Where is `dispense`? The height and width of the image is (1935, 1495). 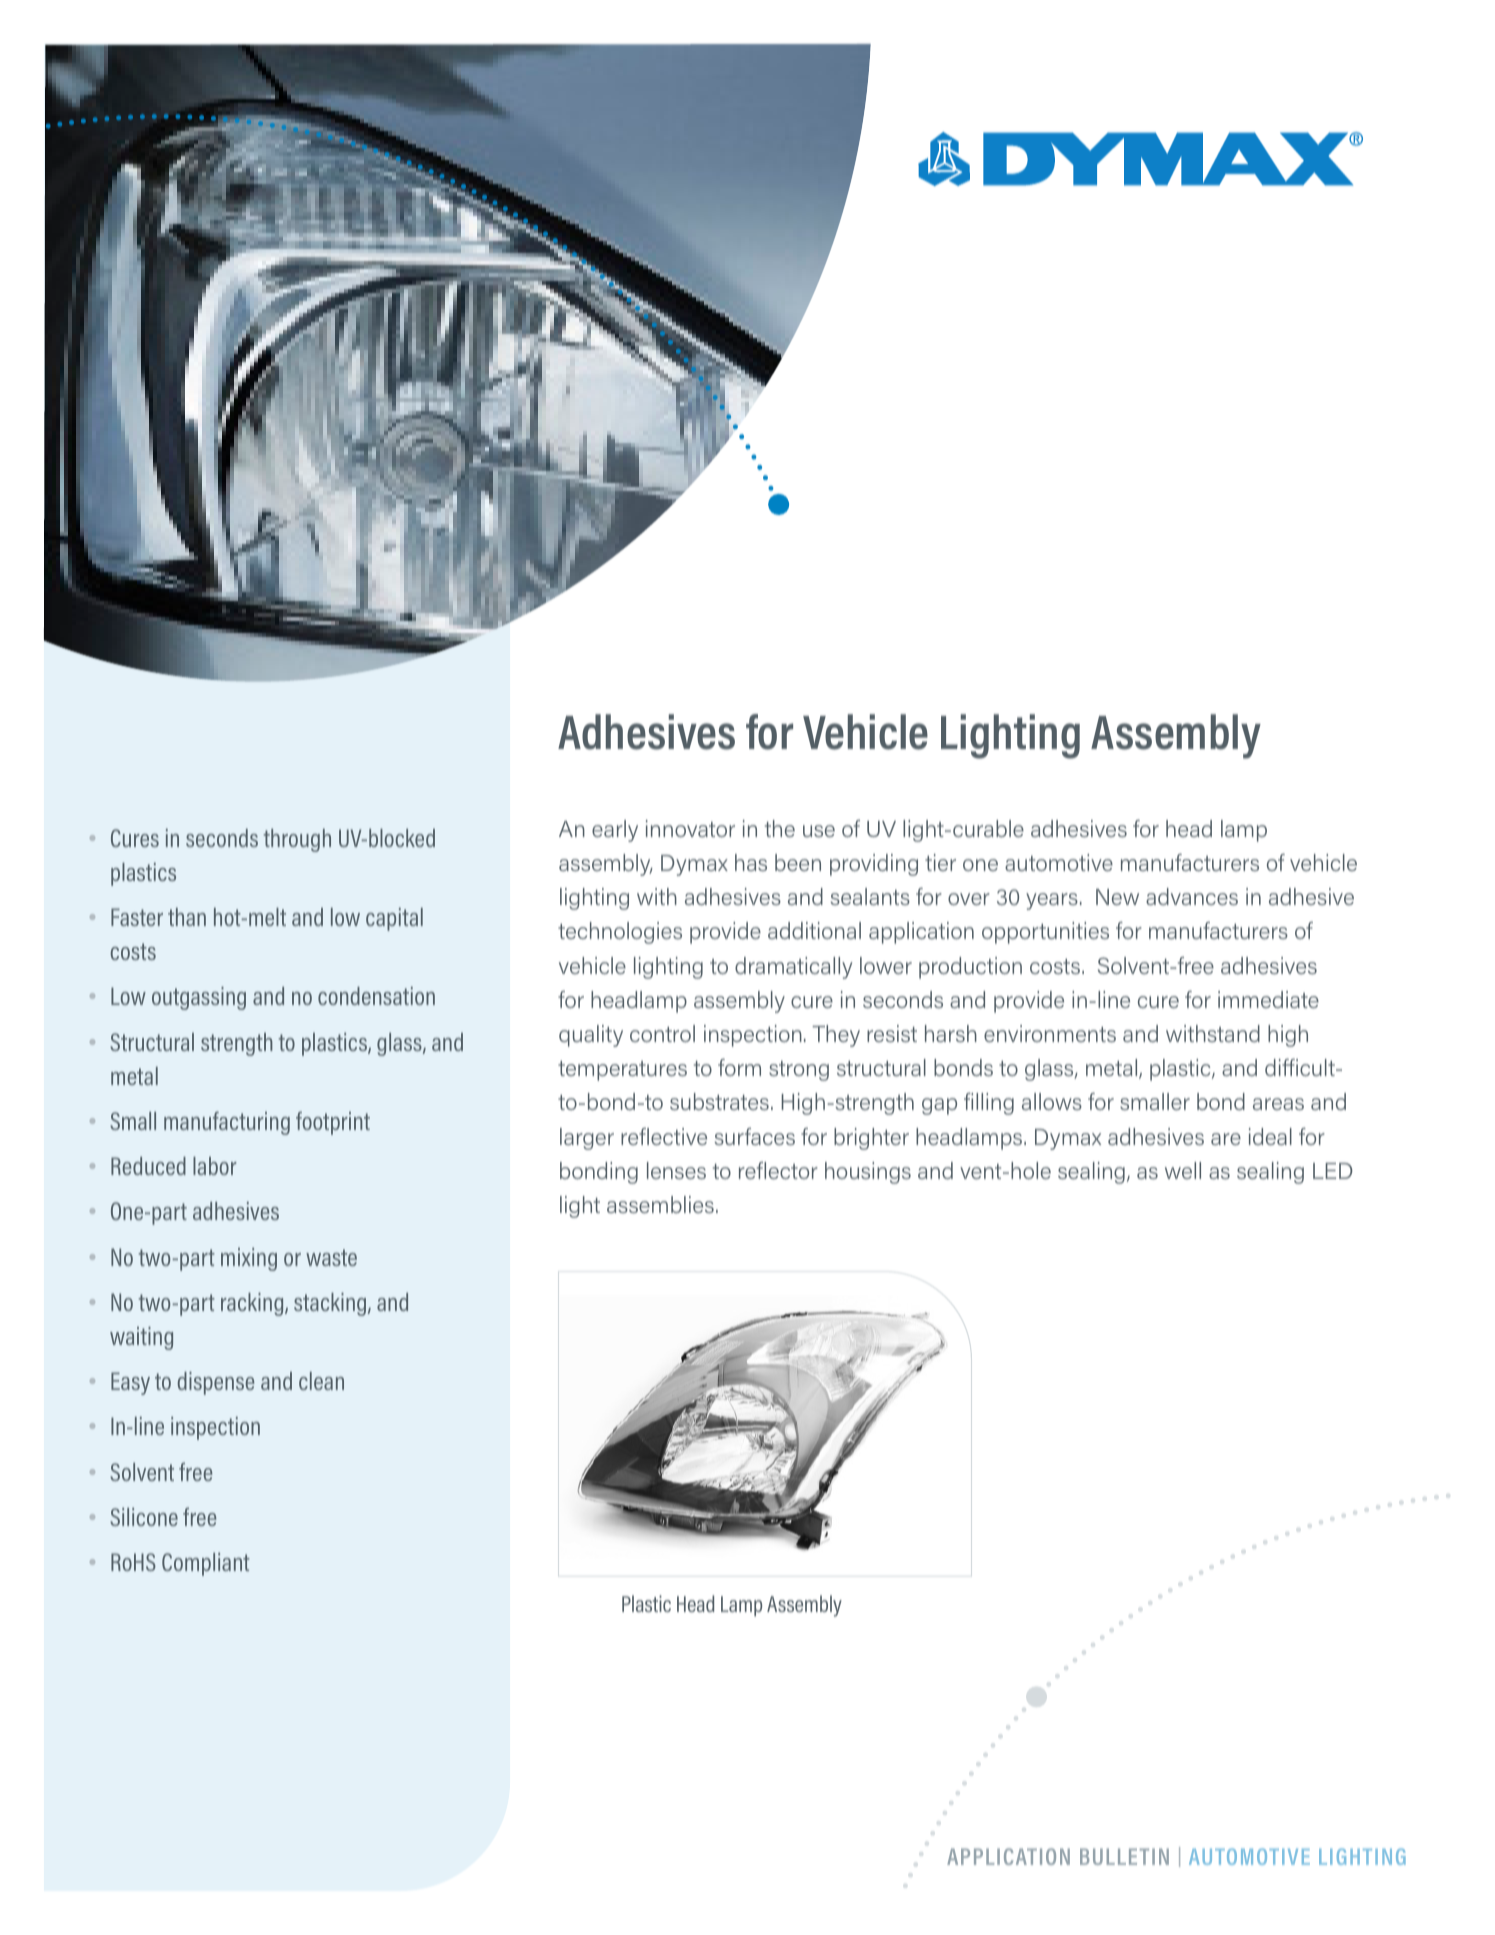 dispense is located at coordinates (215, 1383).
